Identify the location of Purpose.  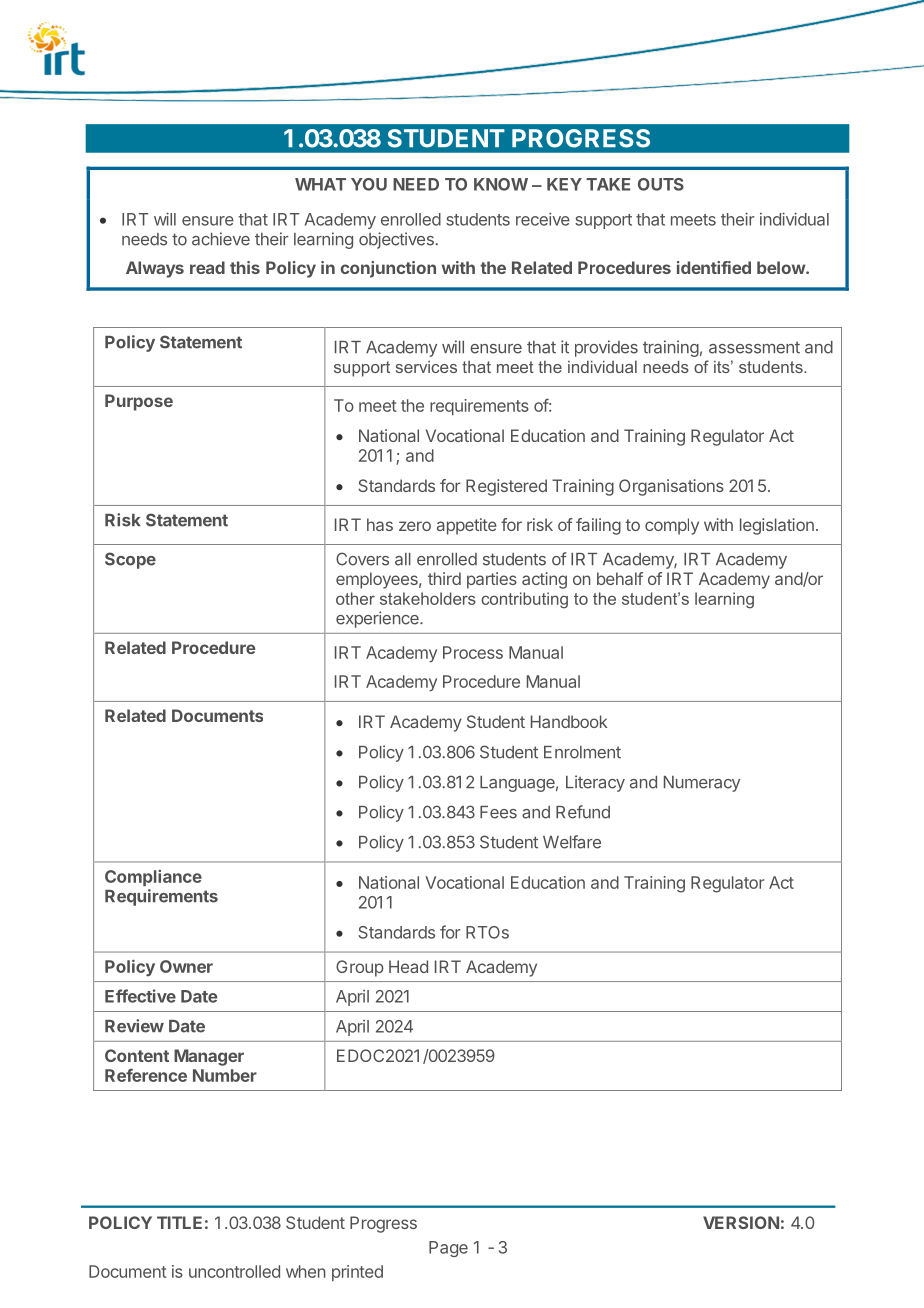
(139, 402).
